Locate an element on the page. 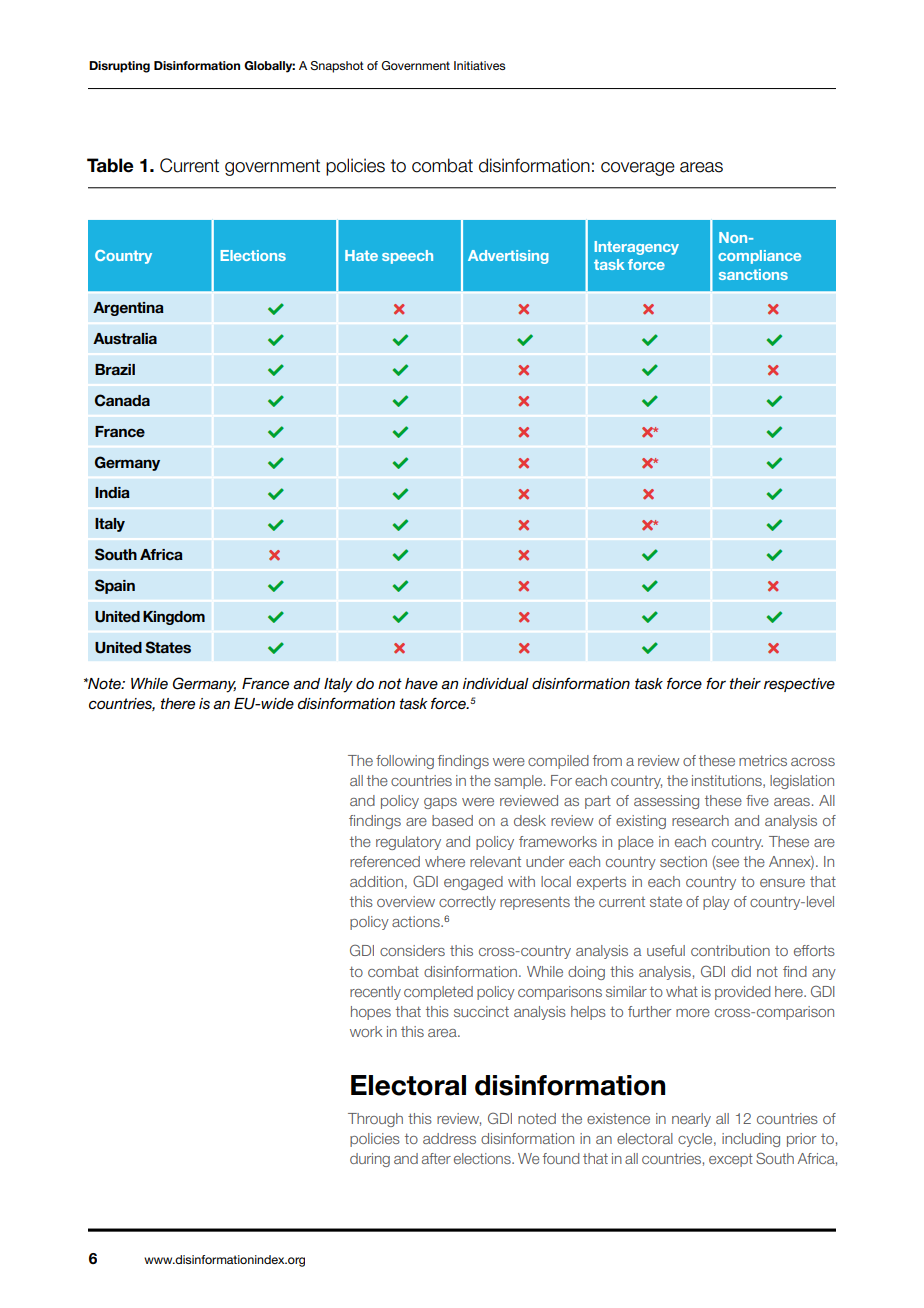 The width and height of the image is (924, 1308). during is located at coordinates (370, 1160).
